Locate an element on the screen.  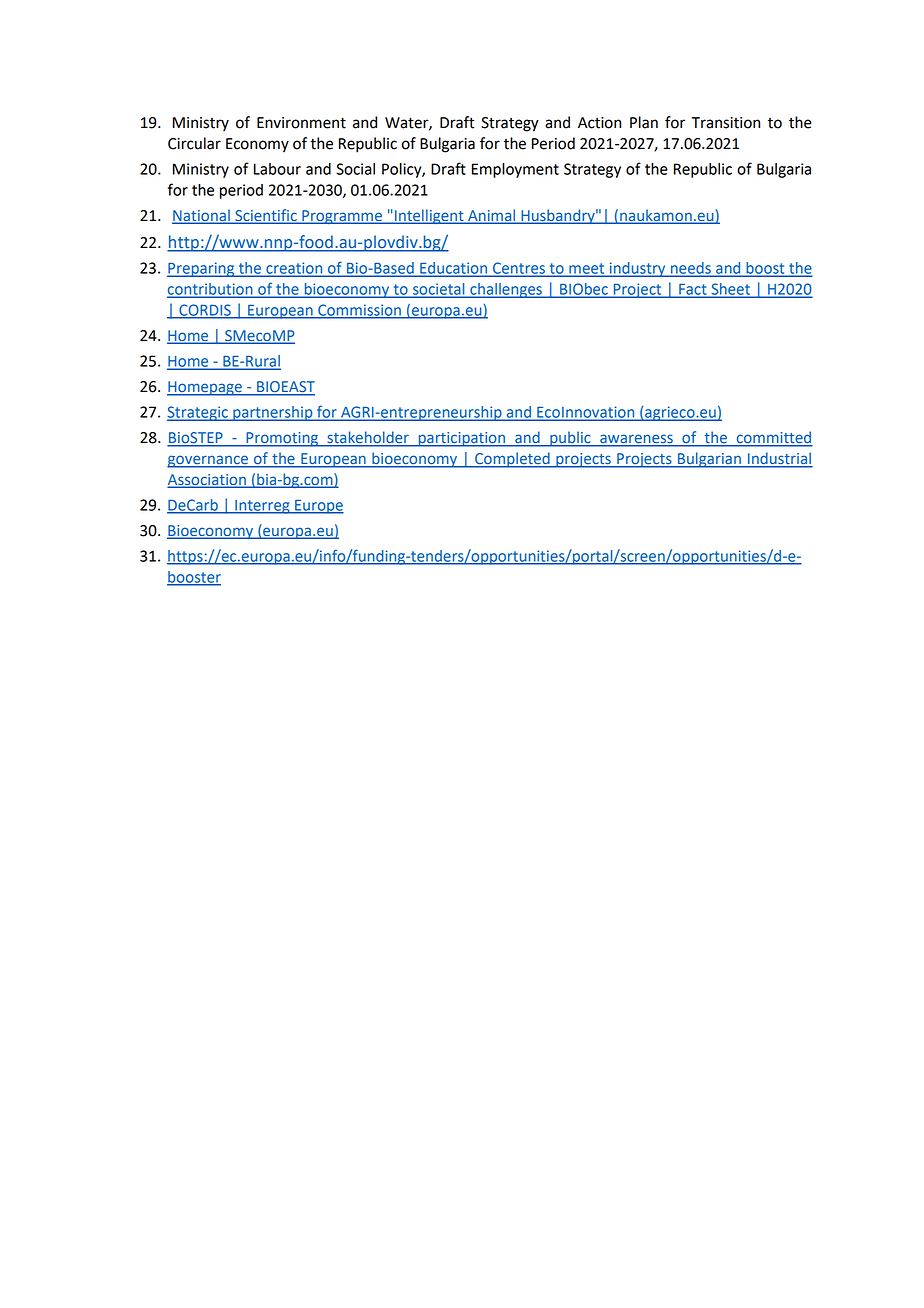
Transition is located at coordinates (726, 123).
